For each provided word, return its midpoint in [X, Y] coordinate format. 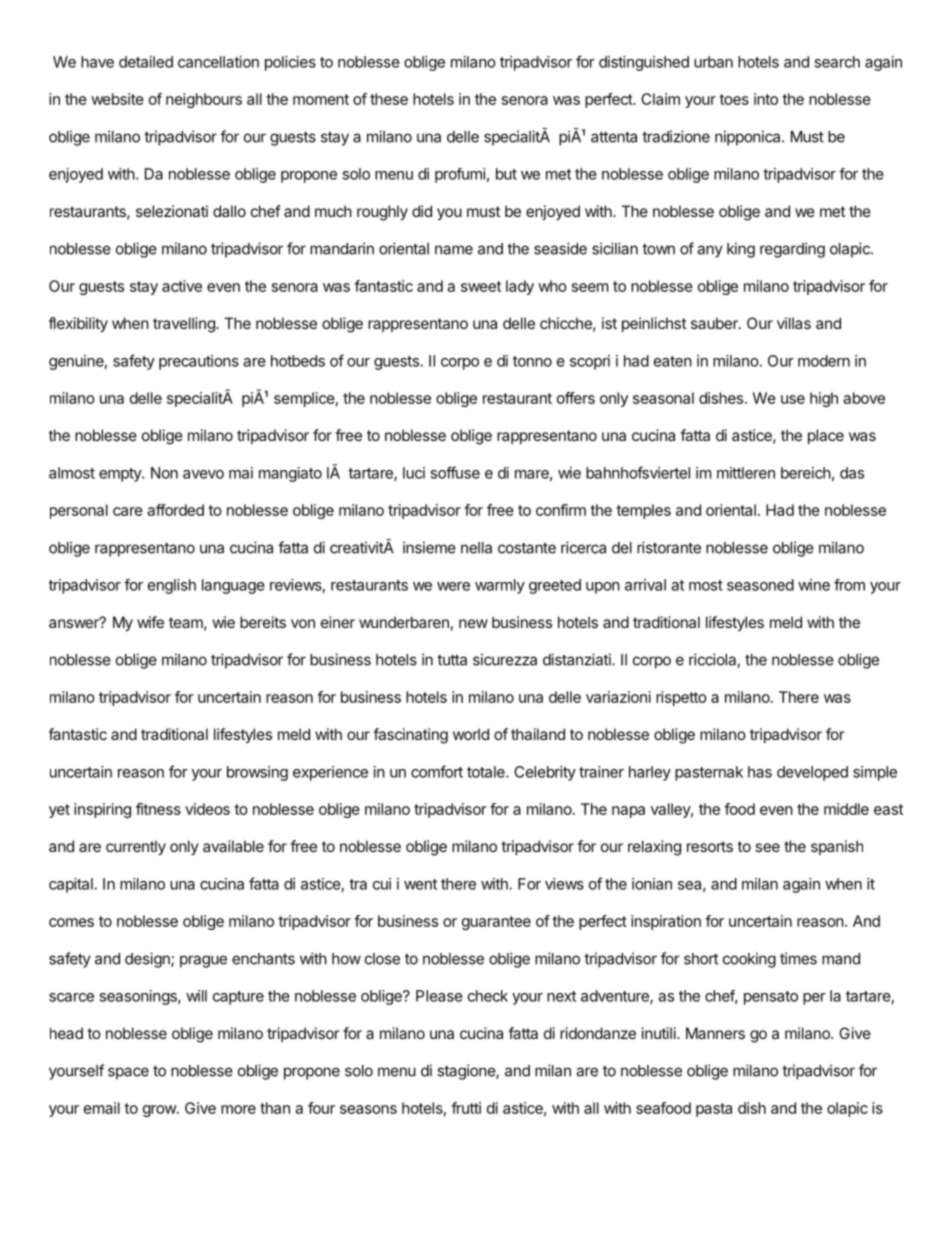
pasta [714, 1110]
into [766, 99]
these [389, 99]
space [128, 1073]
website [117, 99]
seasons [368, 1109]
